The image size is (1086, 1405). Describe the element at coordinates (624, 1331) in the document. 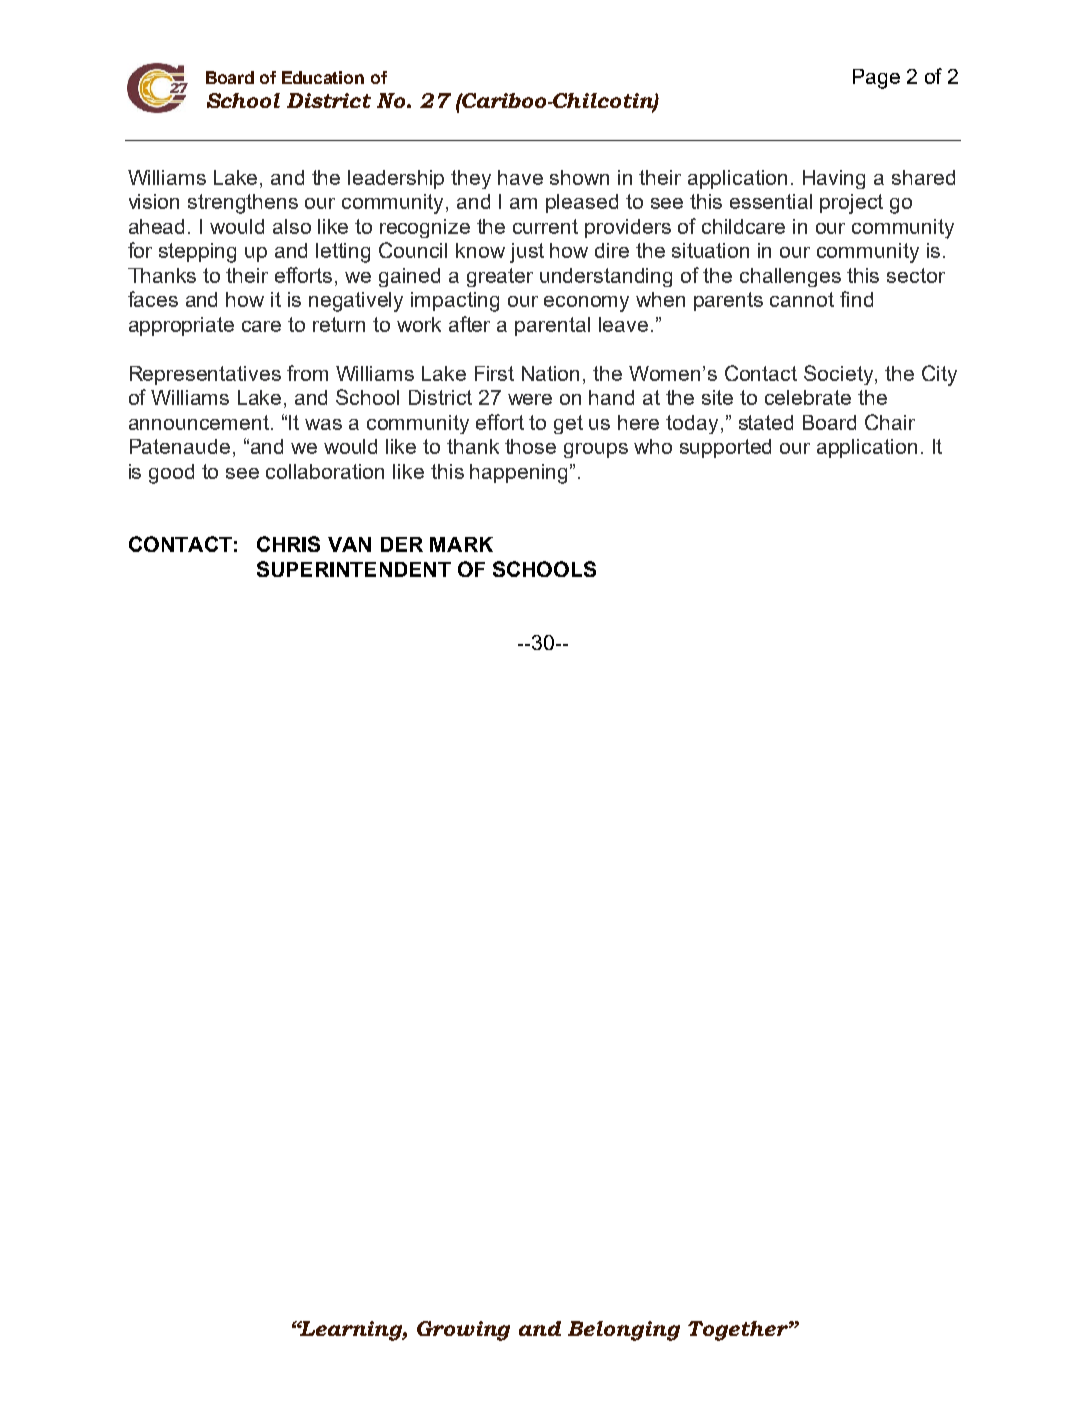

I see `Belonging` at that location.
